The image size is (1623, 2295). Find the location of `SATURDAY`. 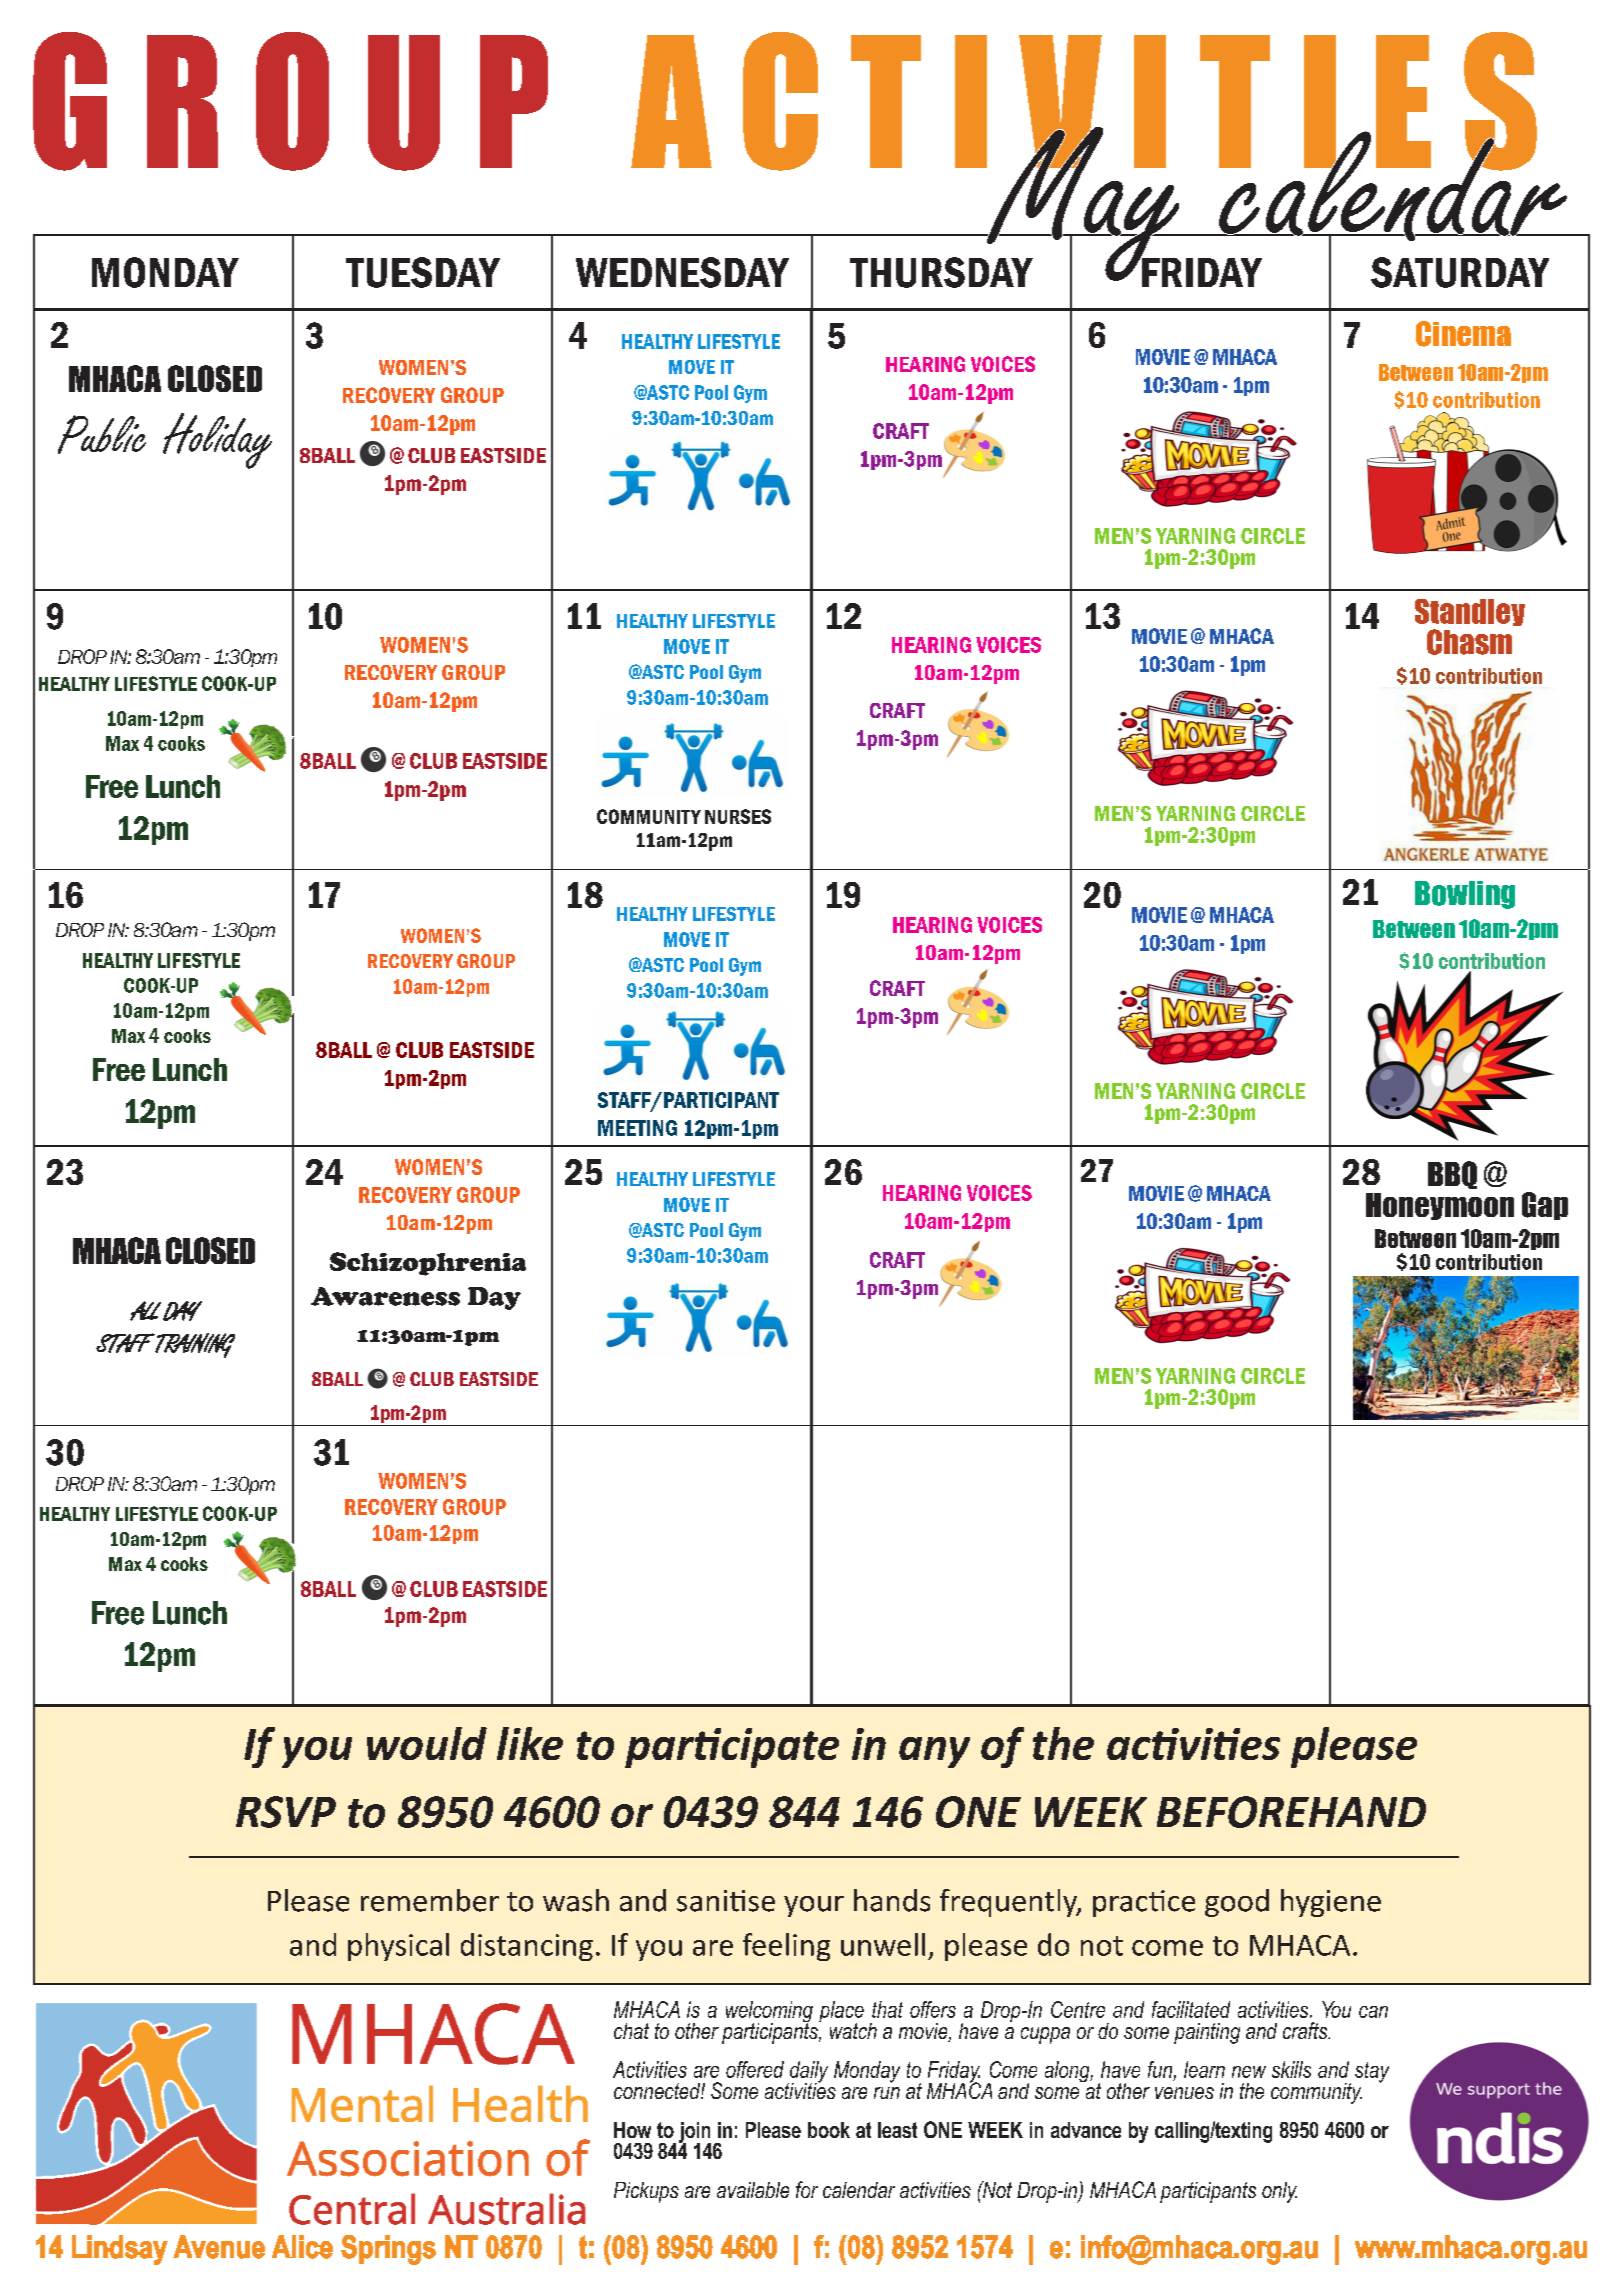

SATURDAY is located at coordinates (1460, 272).
